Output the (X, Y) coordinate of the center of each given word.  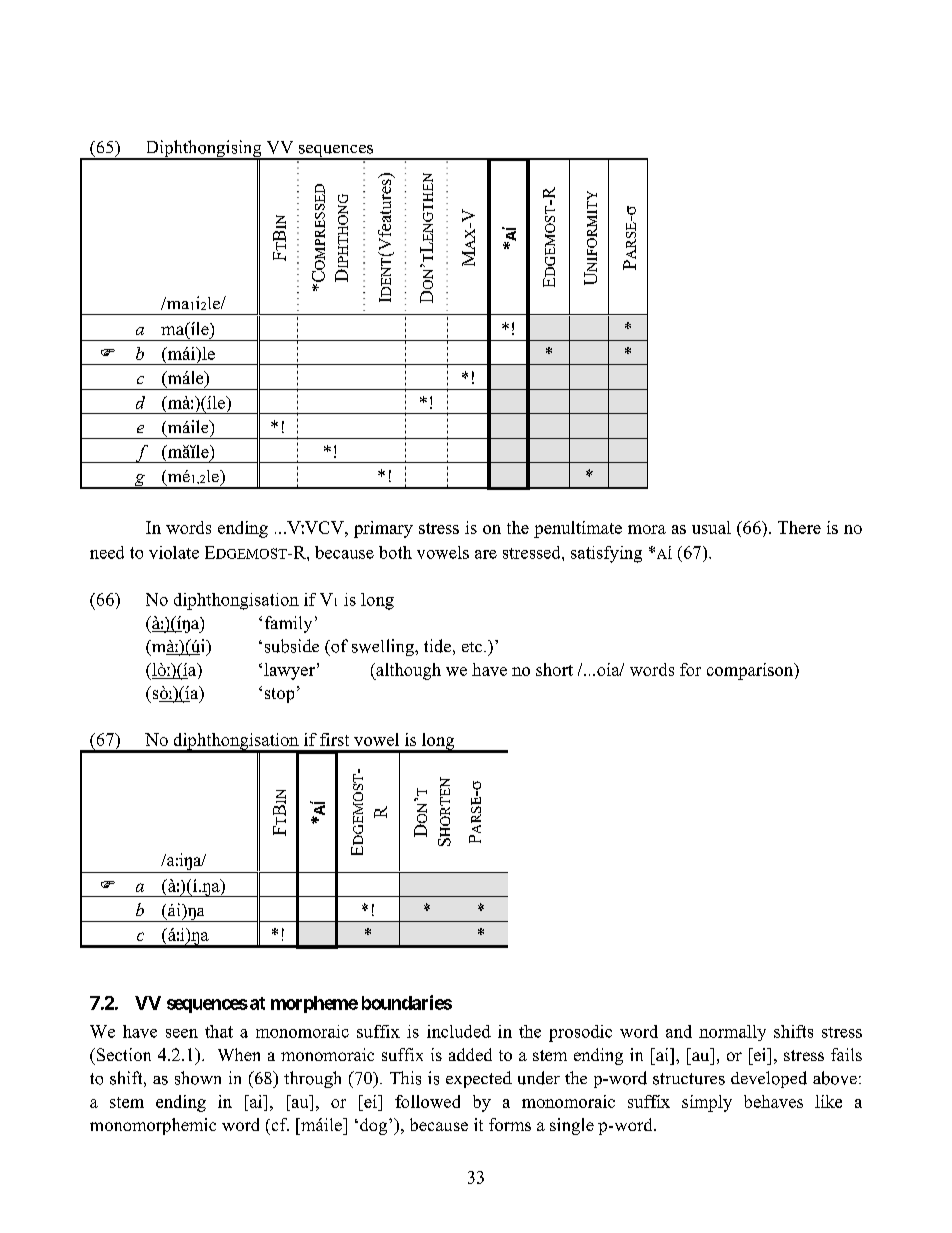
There (799, 527)
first (334, 739)
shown (198, 1078)
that (219, 1031)
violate (174, 552)
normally (732, 1033)
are (486, 554)
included (459, 1031)
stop (279, 695)
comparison (751, 671)
